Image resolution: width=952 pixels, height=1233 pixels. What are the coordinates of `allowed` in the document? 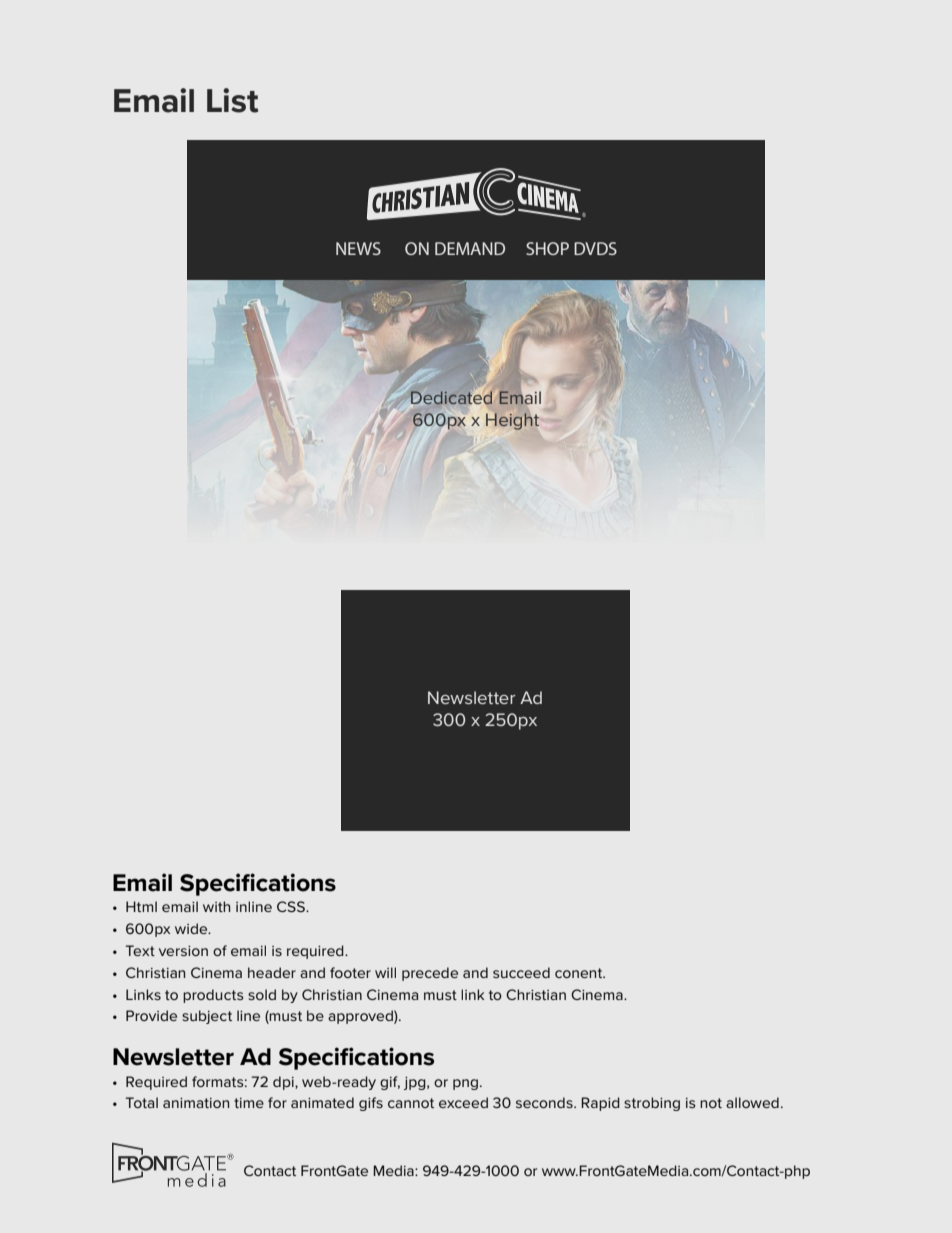 It's located at (752, 1102).
